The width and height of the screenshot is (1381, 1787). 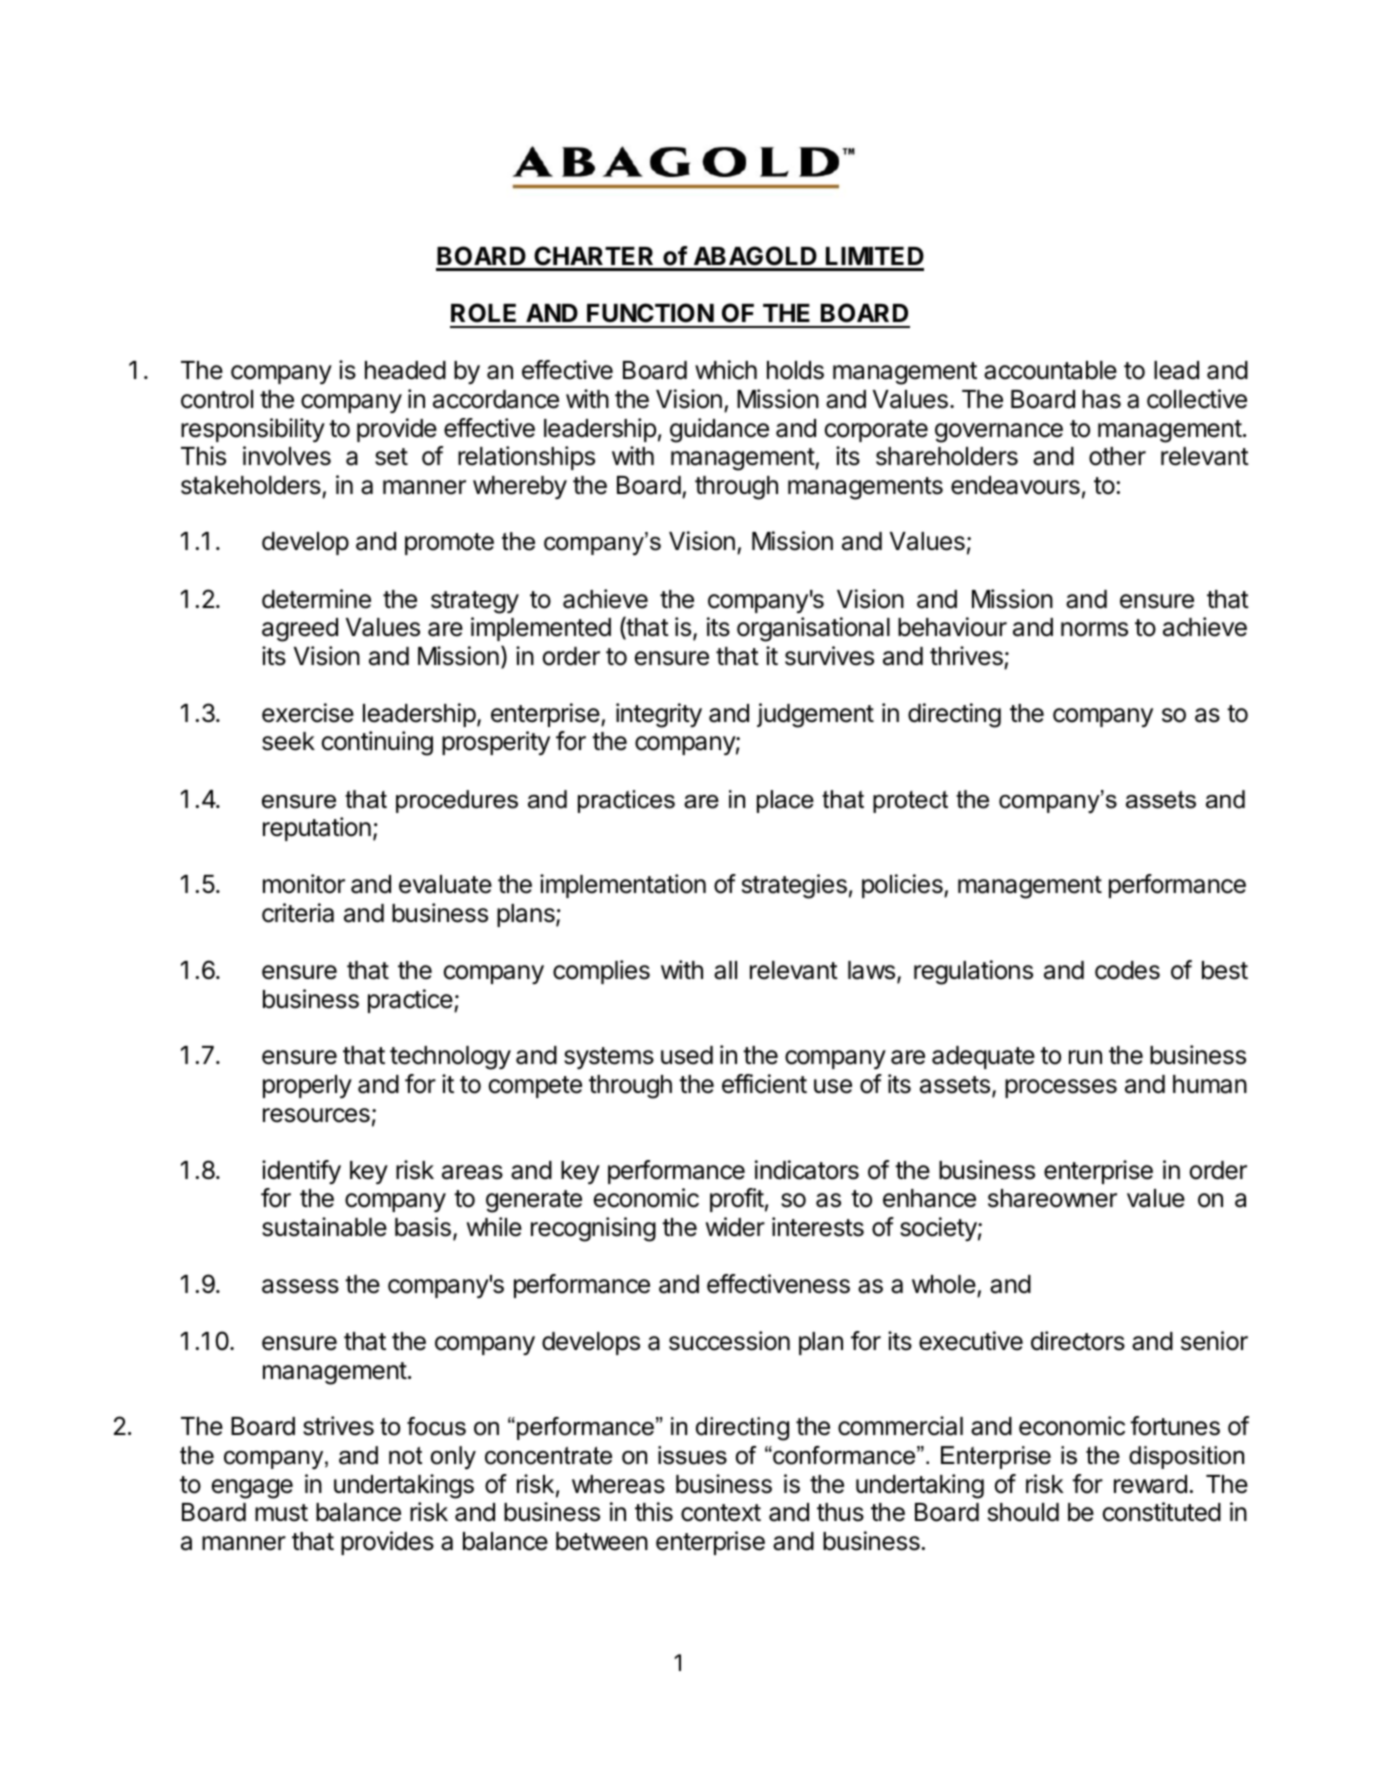 I want to click on norms, so click(x=1094, y=629).
